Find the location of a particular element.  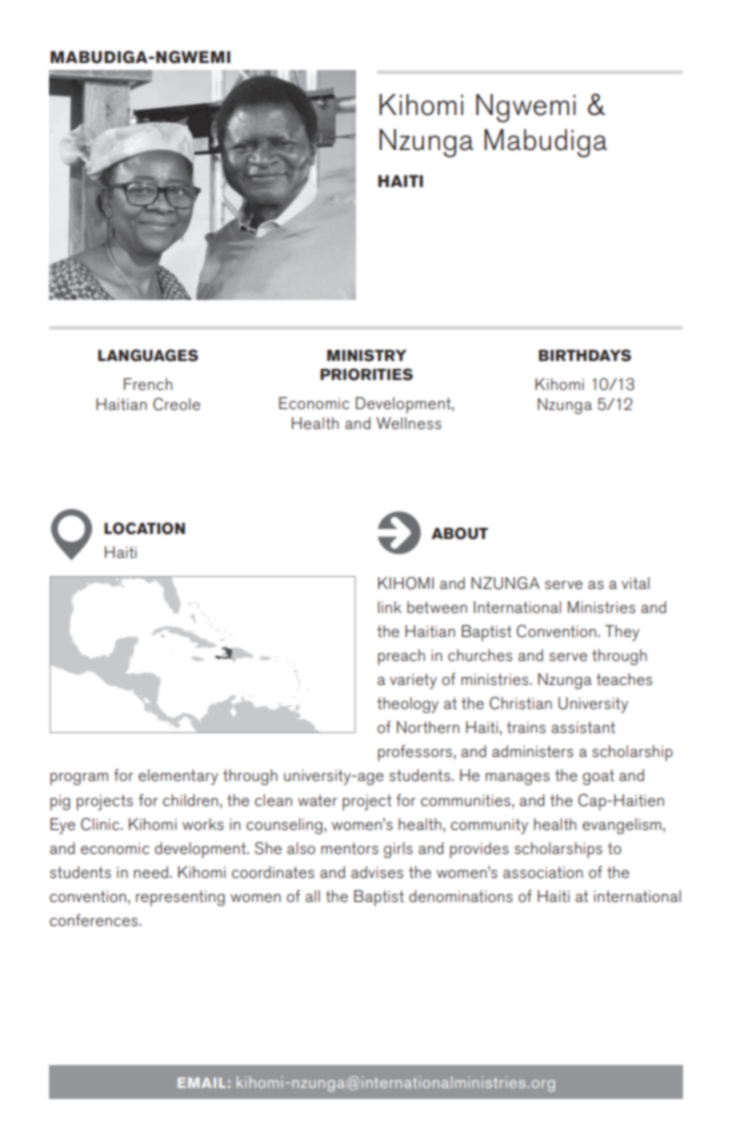

all is located at coordinates (312, 896).
